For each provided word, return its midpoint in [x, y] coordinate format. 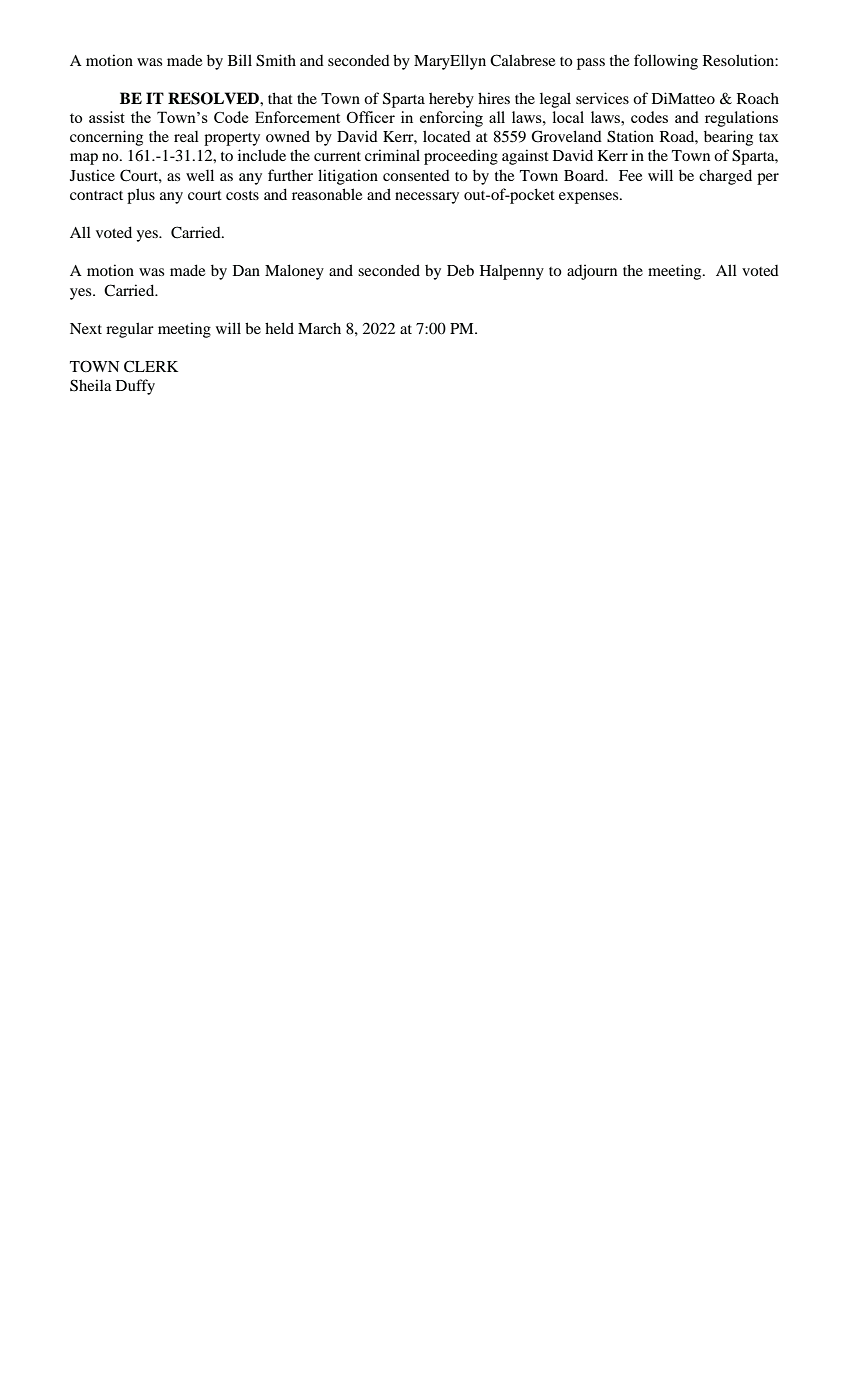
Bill [240, 60]
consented [416, 175]
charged [725, 177]
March [319, 328]
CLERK [151, 366]
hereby [451, 100]
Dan [246, 270]
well [200, 175]
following [666, 62]
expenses [590, 198]
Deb [460, 270]
